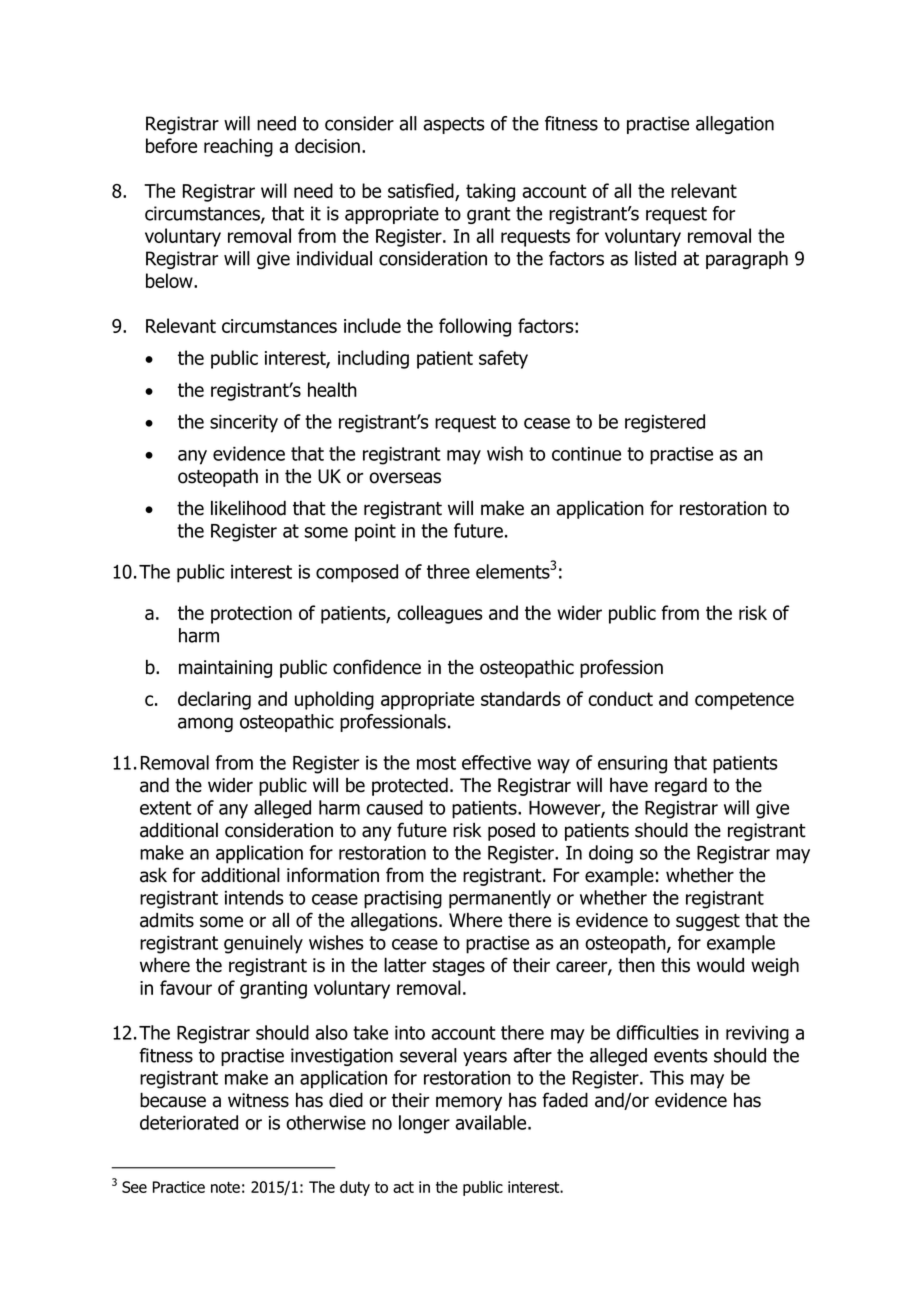  What do you see at coordinates (440, 614) in the image?
I see `colleagues` at bounding box center [440, 614].
